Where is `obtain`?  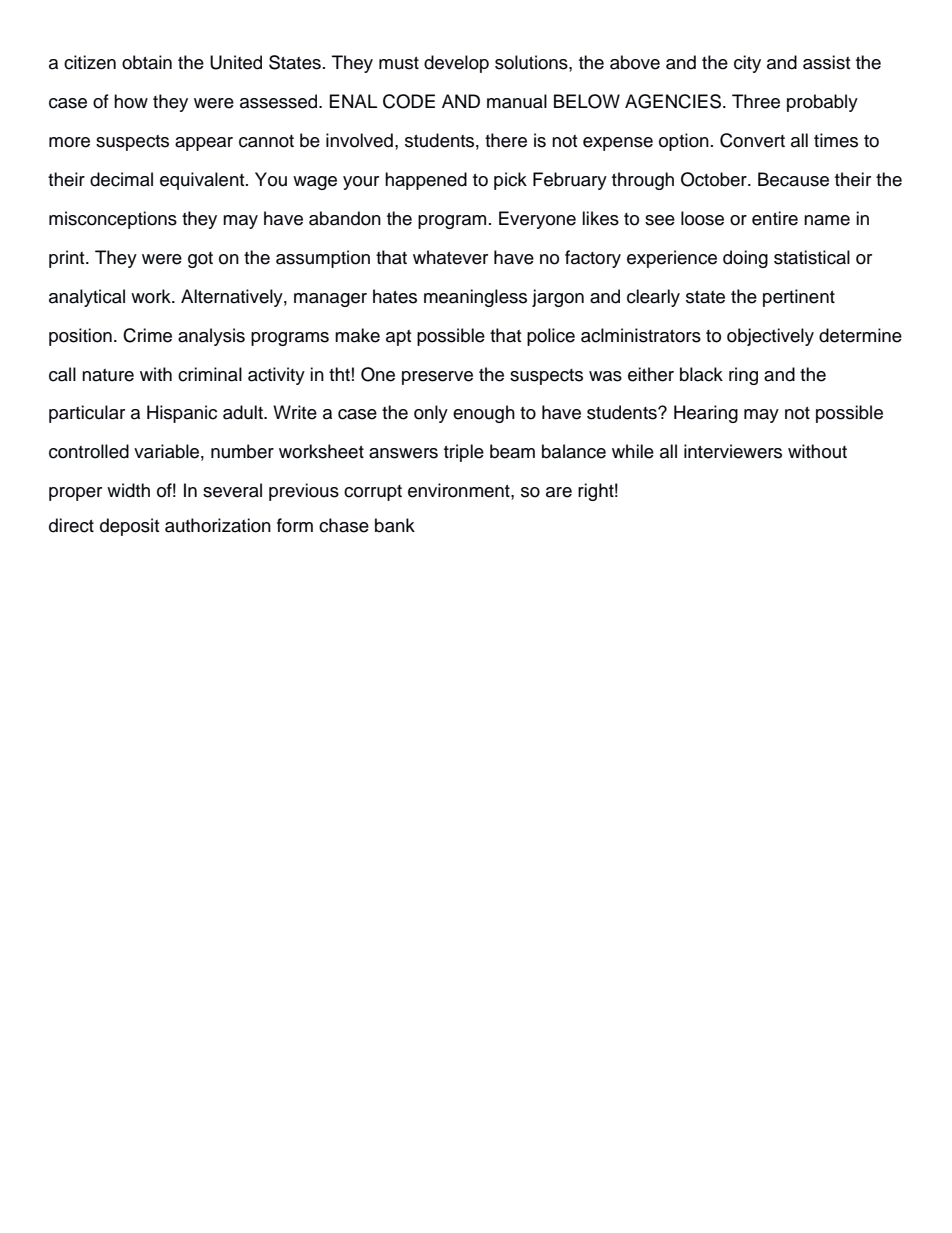 obtain is located at coordinates (147, 62).
